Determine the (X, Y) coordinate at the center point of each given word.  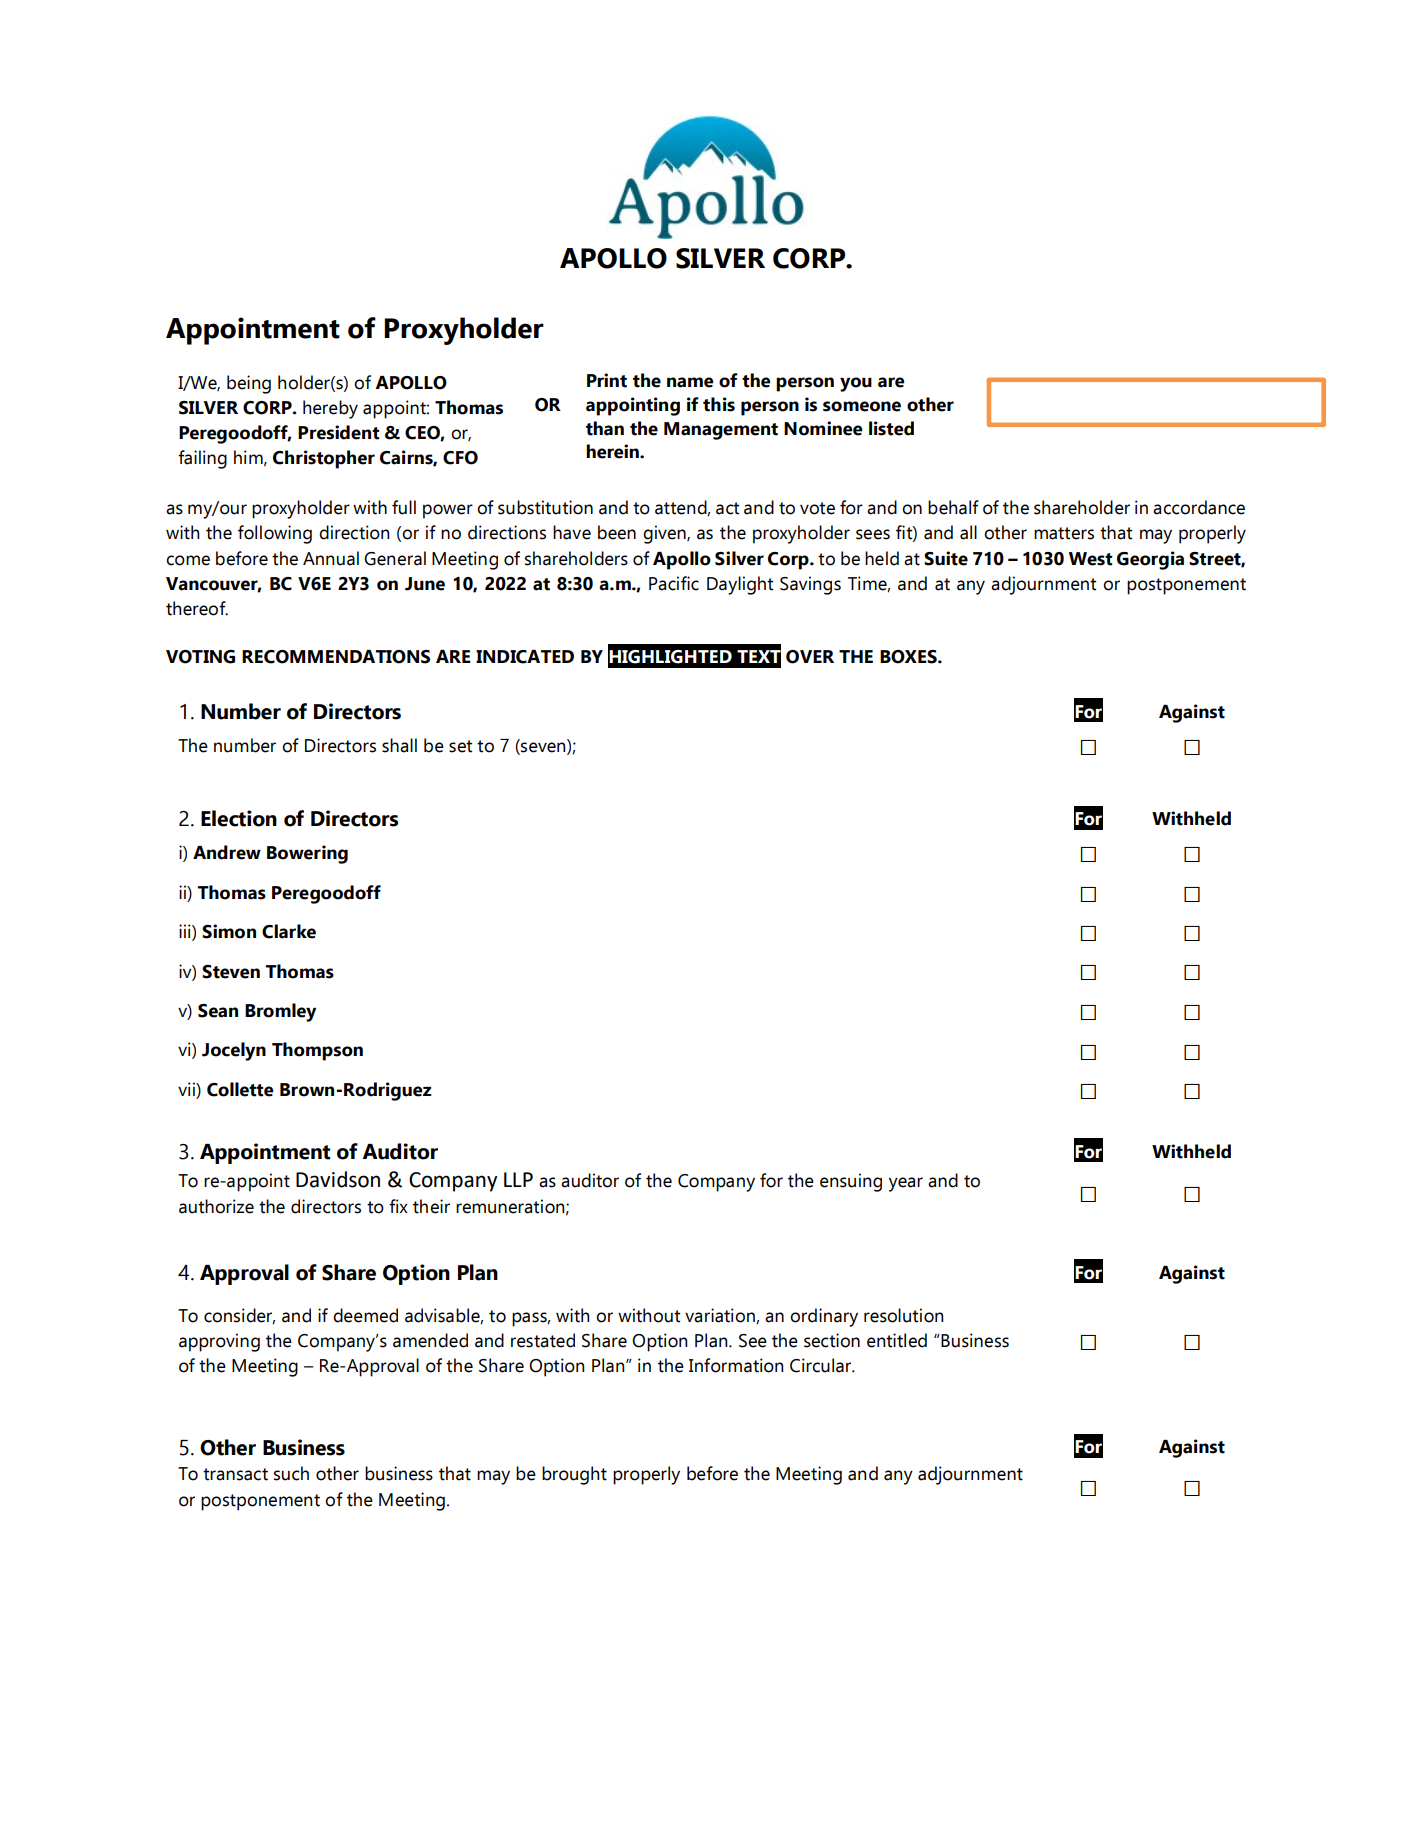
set (460, 746)
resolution (904, 1315)
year (906, 1184)
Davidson (338, 1179)
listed (891, 428)
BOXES (909, 657)
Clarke (289, 931)
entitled (897, 1340)
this (719, 404)
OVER (810, 657)
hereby (330, 409)
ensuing (851, 1182)
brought (574, 1475)
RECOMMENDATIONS (336, 657)
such (291, 1473)
